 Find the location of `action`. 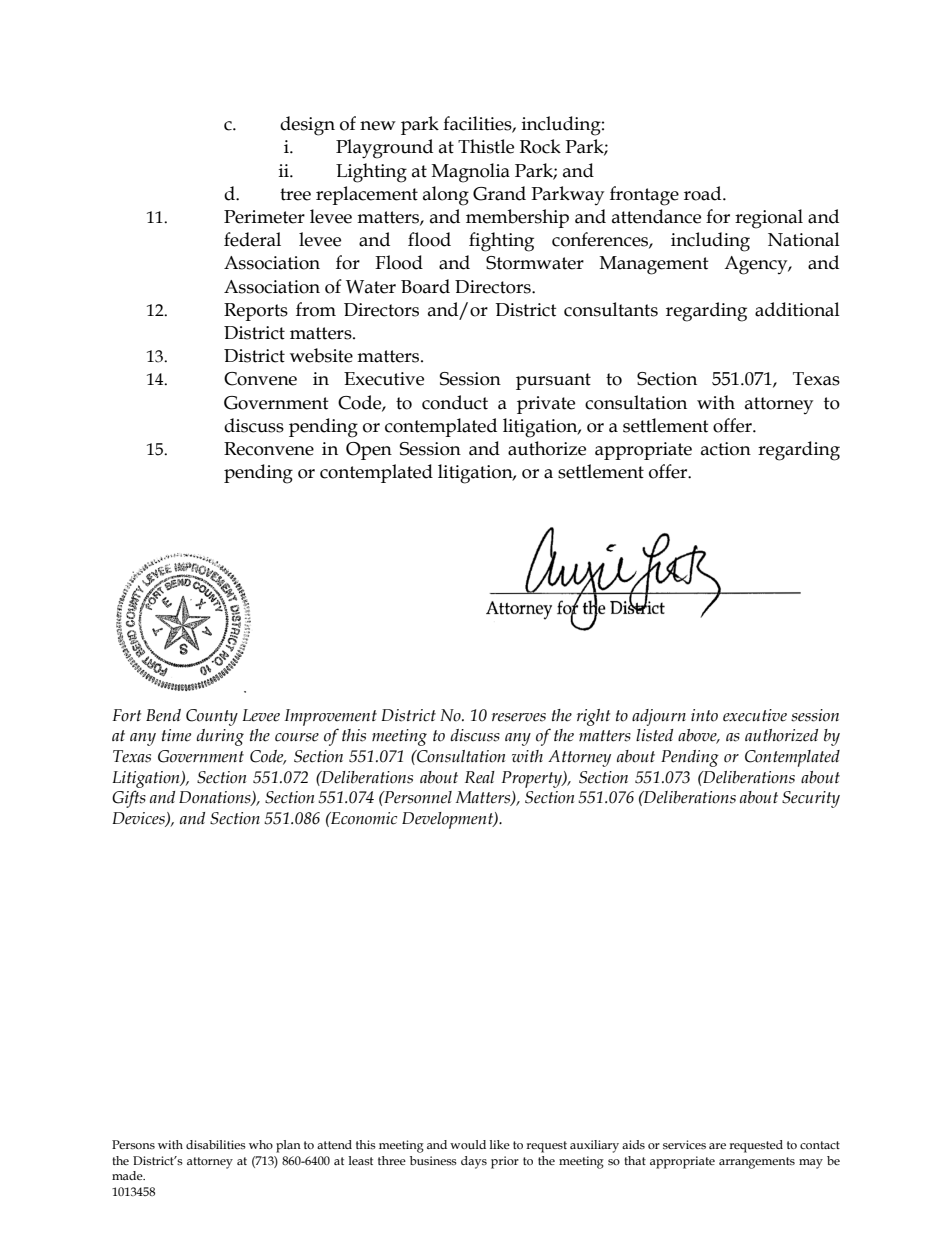

action is located at coordinates (726, 449).
